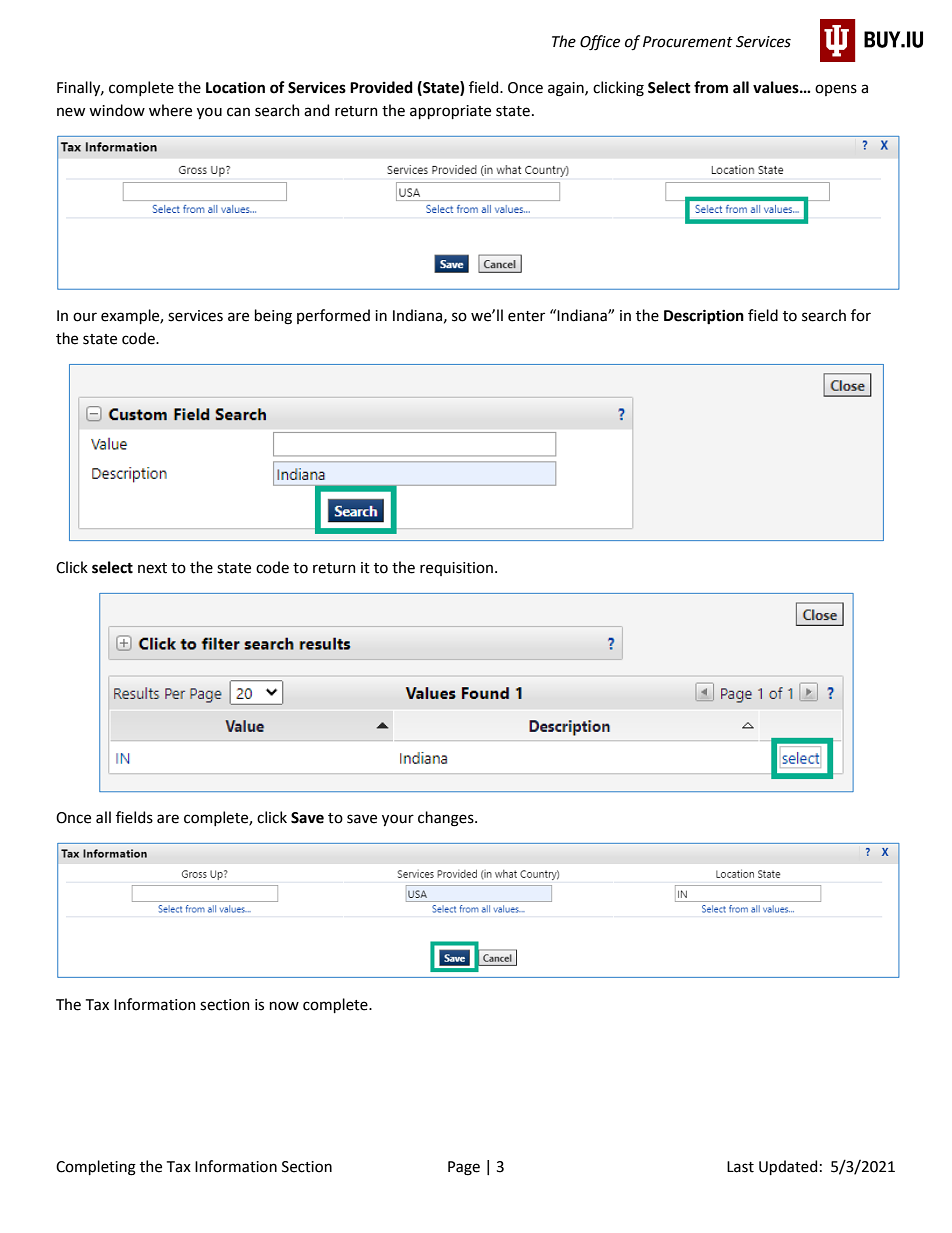 Image resolution: width=952 pixels, height=1233 pixels. Describe the element at coordinates (456, 569) in the screenshot. I see `requisition` at that location.
